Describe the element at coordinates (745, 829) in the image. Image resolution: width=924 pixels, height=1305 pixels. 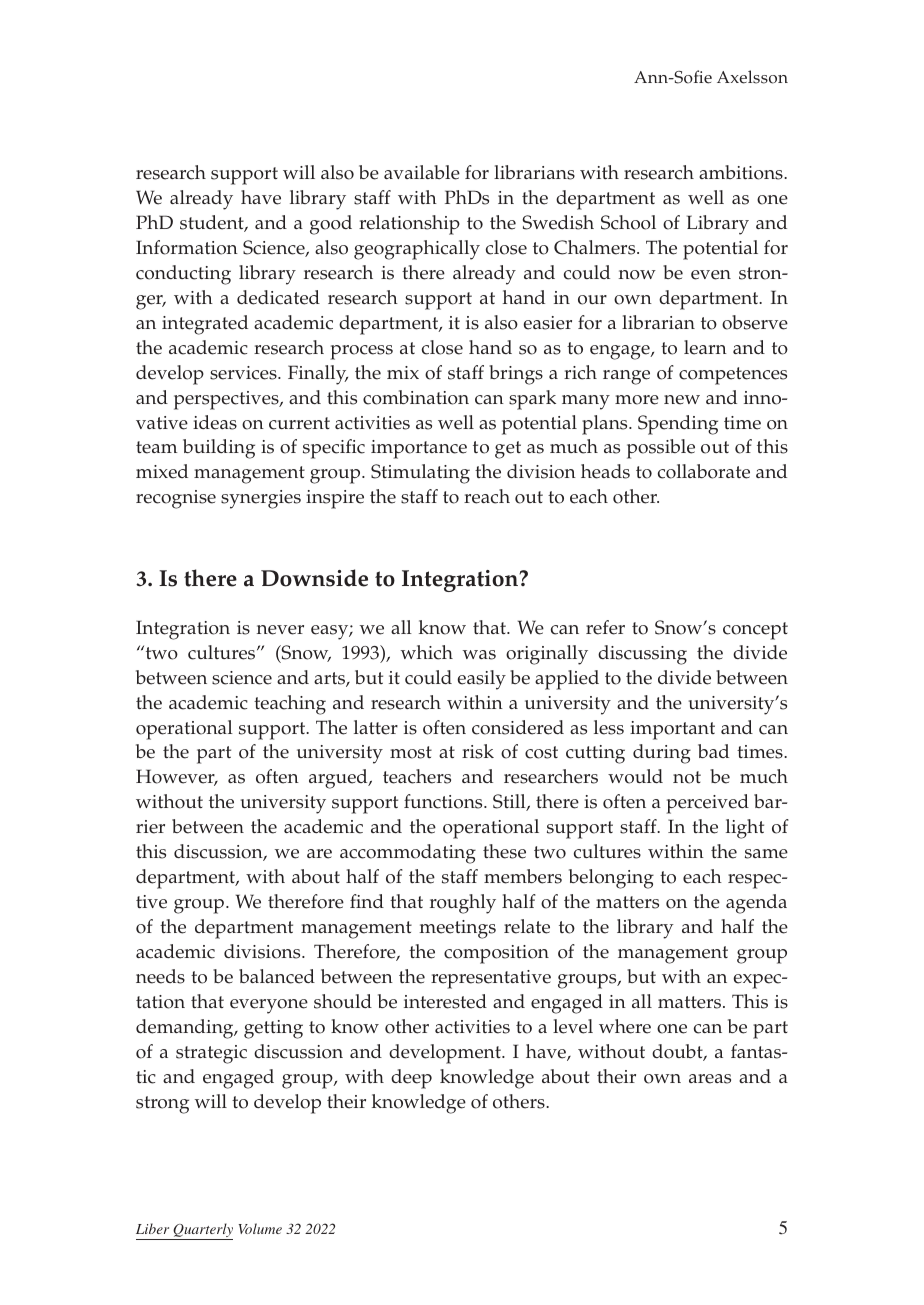
I see `light` at that location.
